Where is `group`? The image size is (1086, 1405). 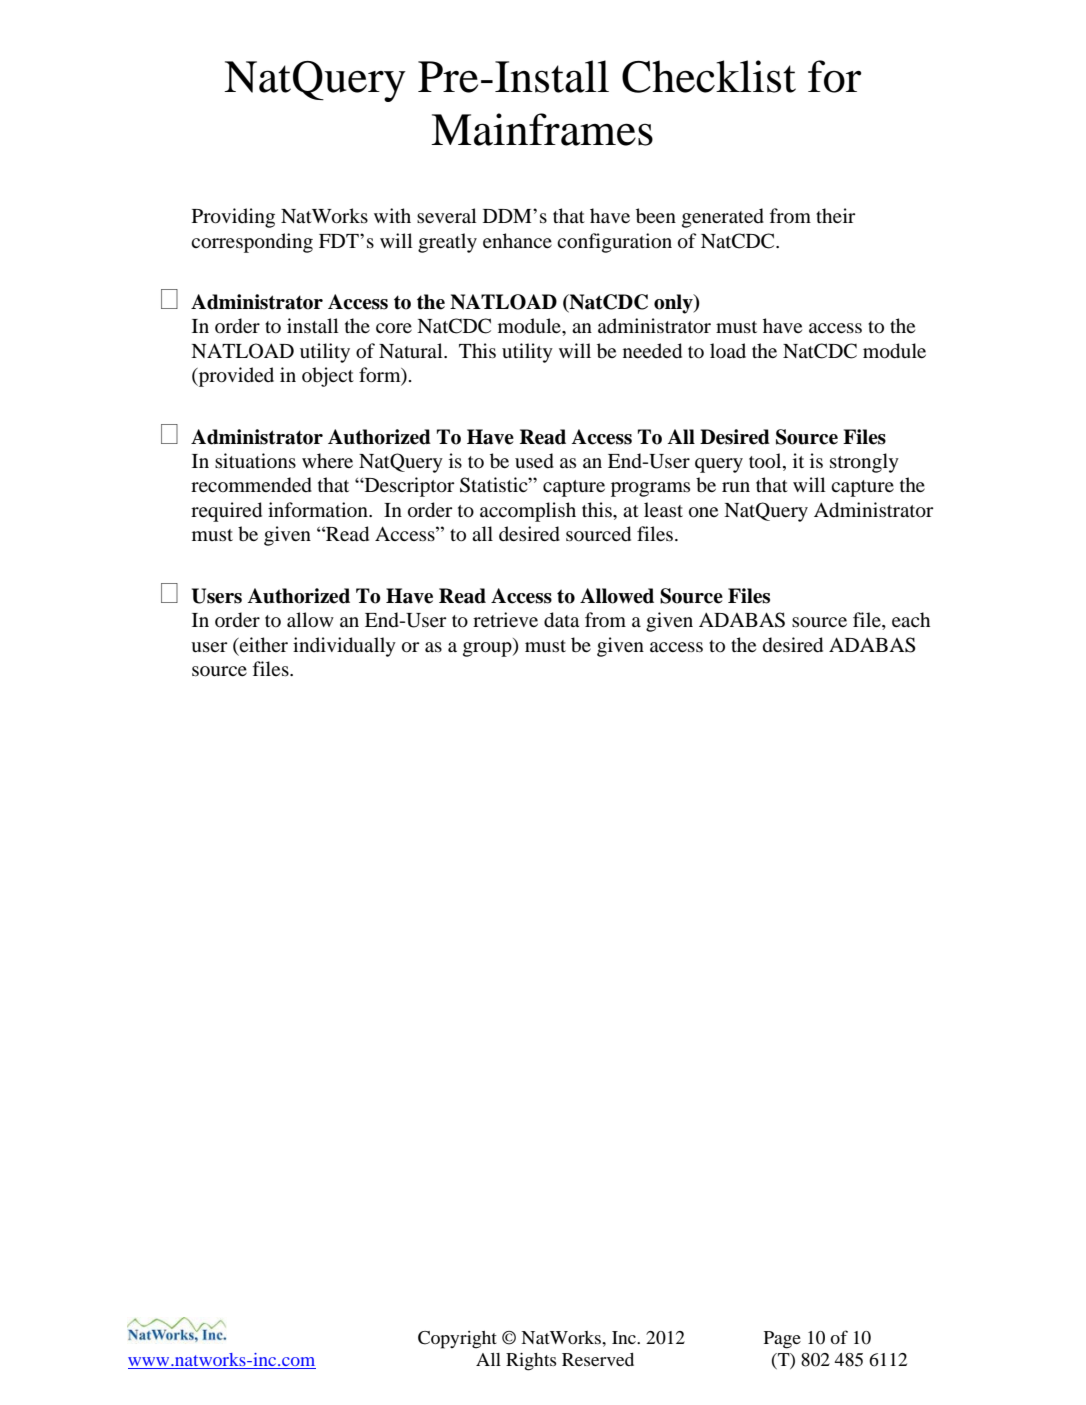
group is located at coordinates (488, 649).
